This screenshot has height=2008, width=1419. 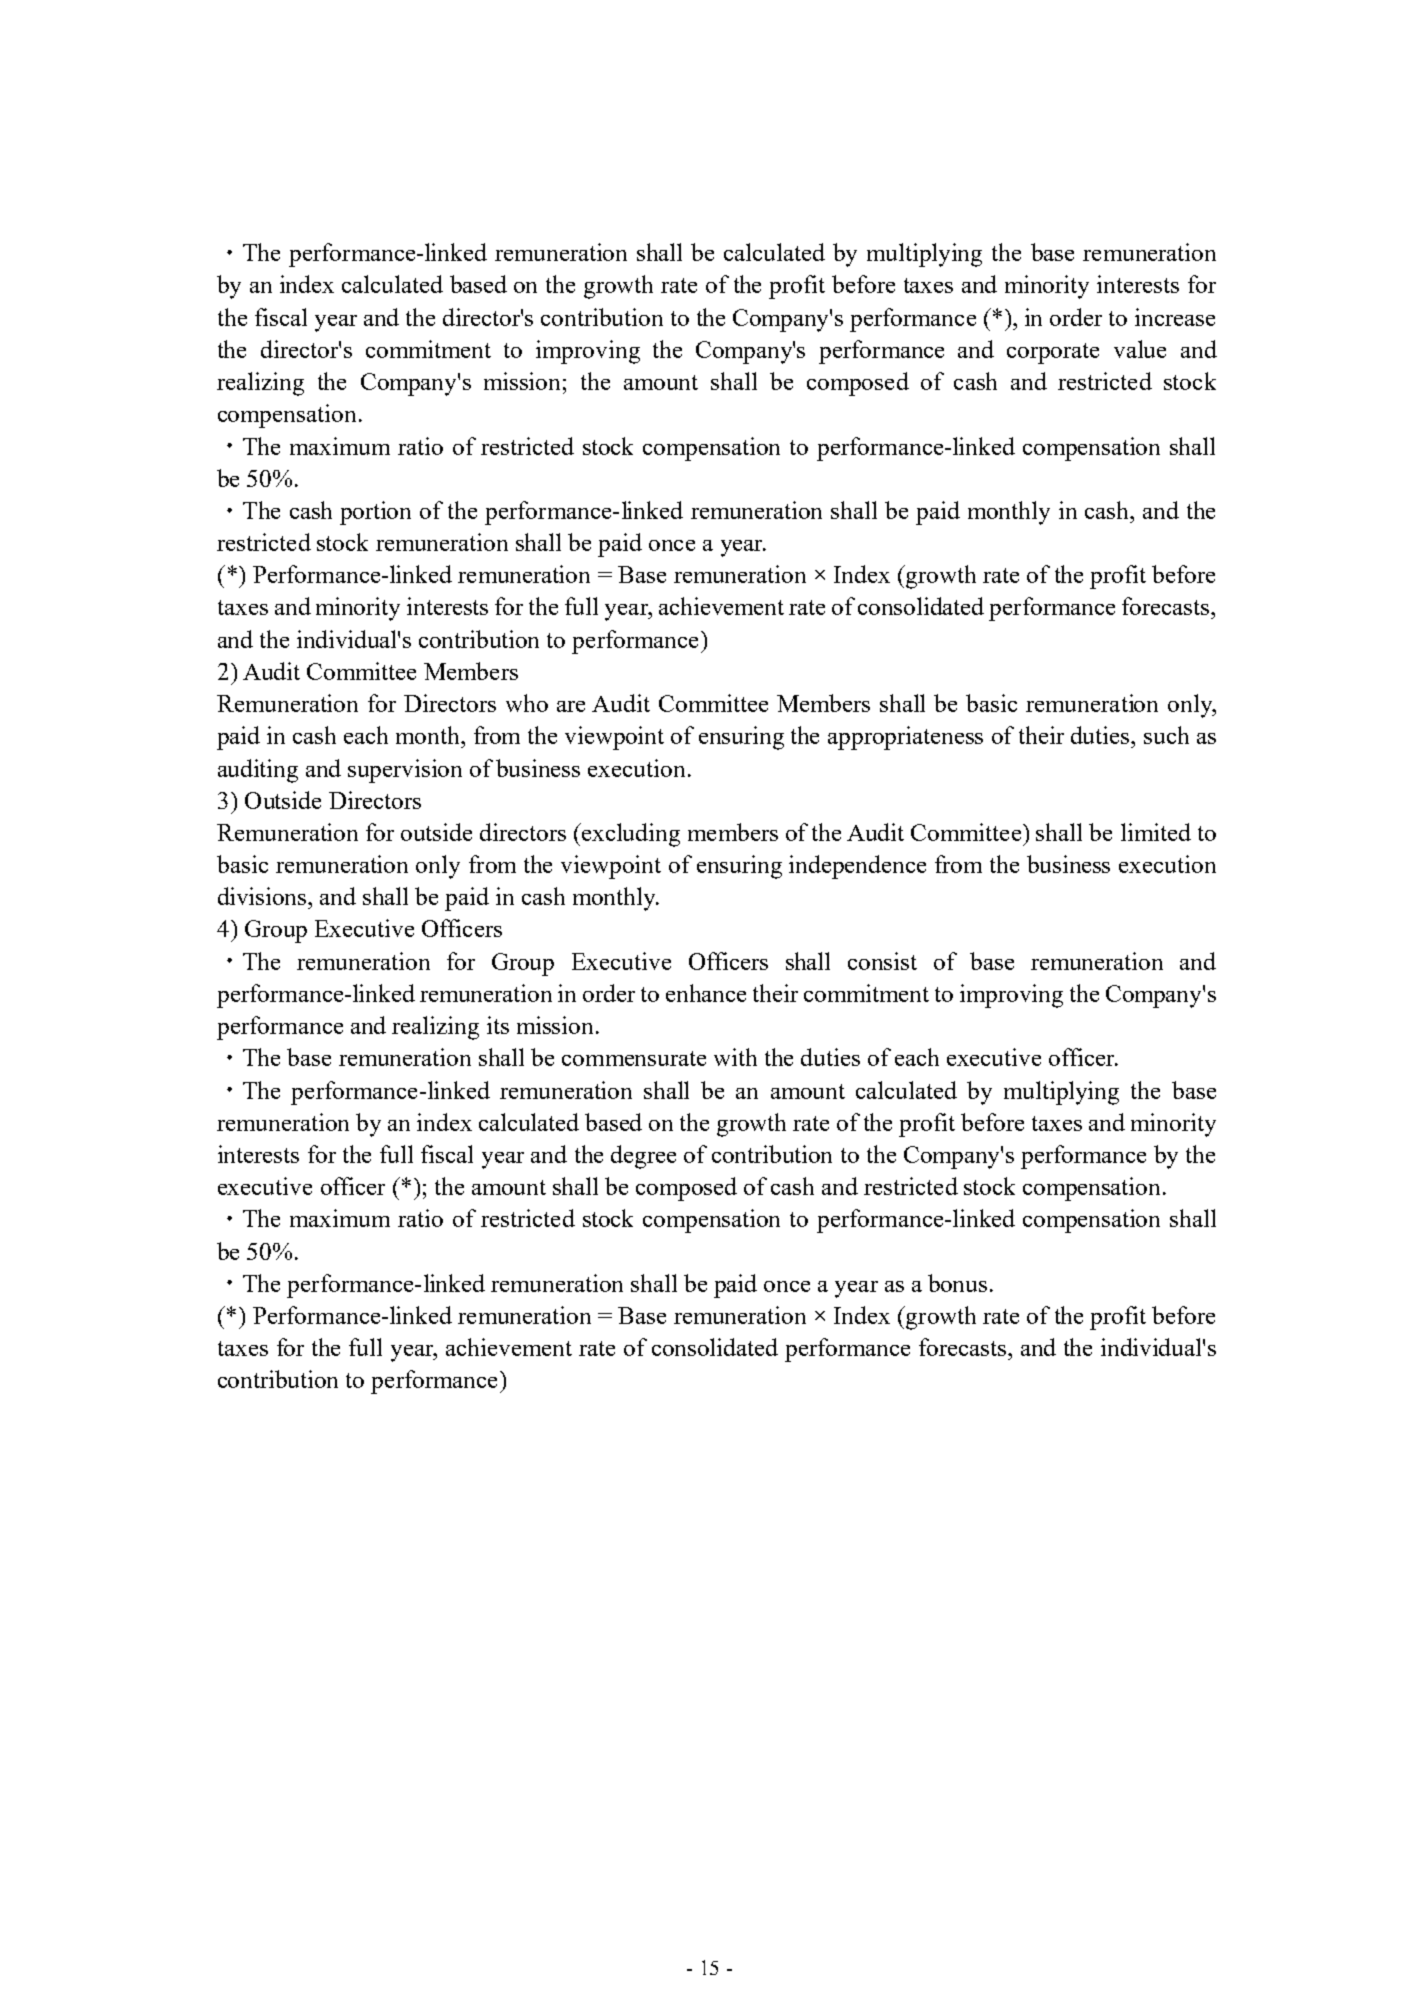 What do you see at coordinates (643, 1157) in the screenshot?
I see `degree` at bounding box center [643, 1157].
